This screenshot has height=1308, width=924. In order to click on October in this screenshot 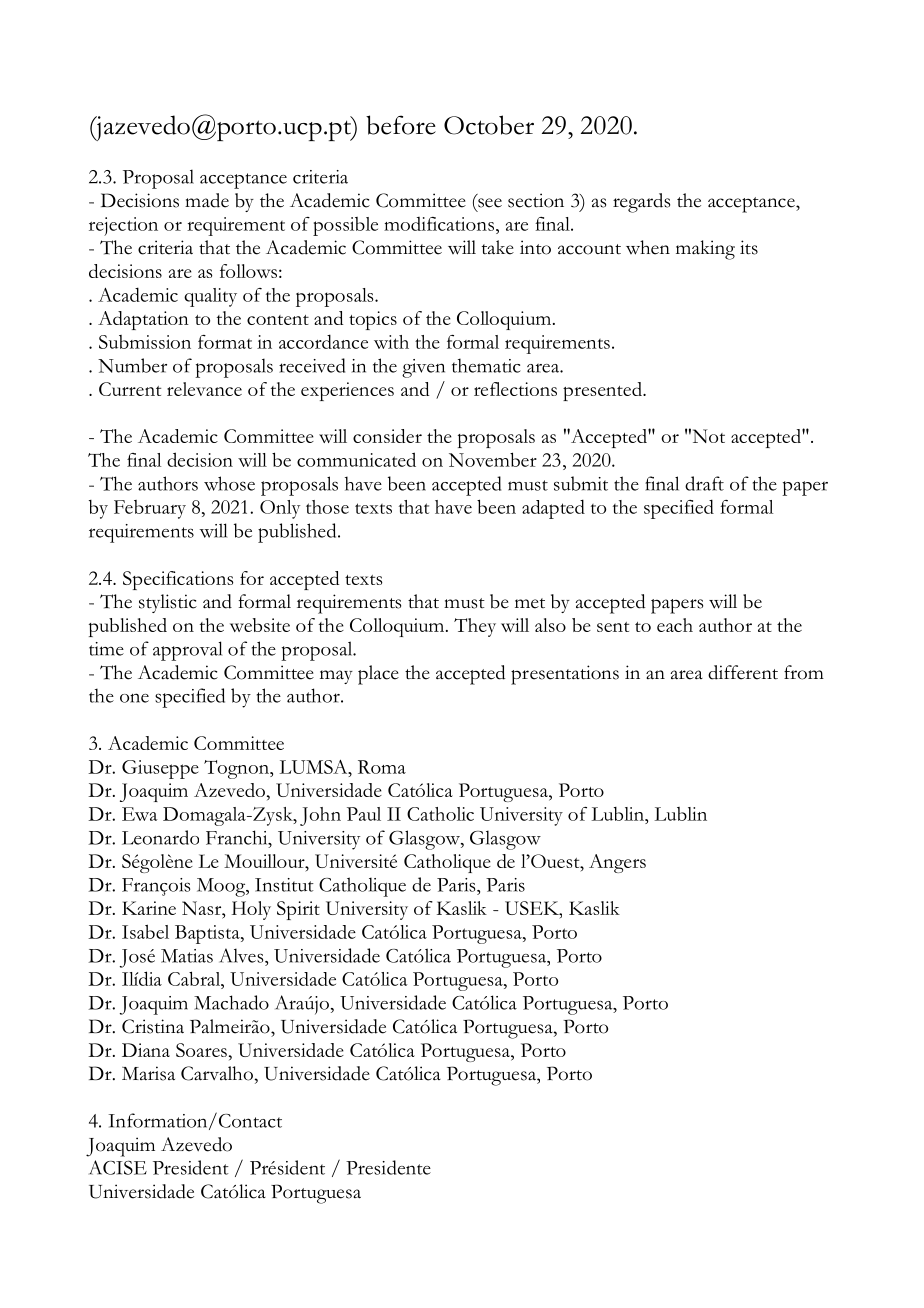, I will do `click(489, 125)`.
